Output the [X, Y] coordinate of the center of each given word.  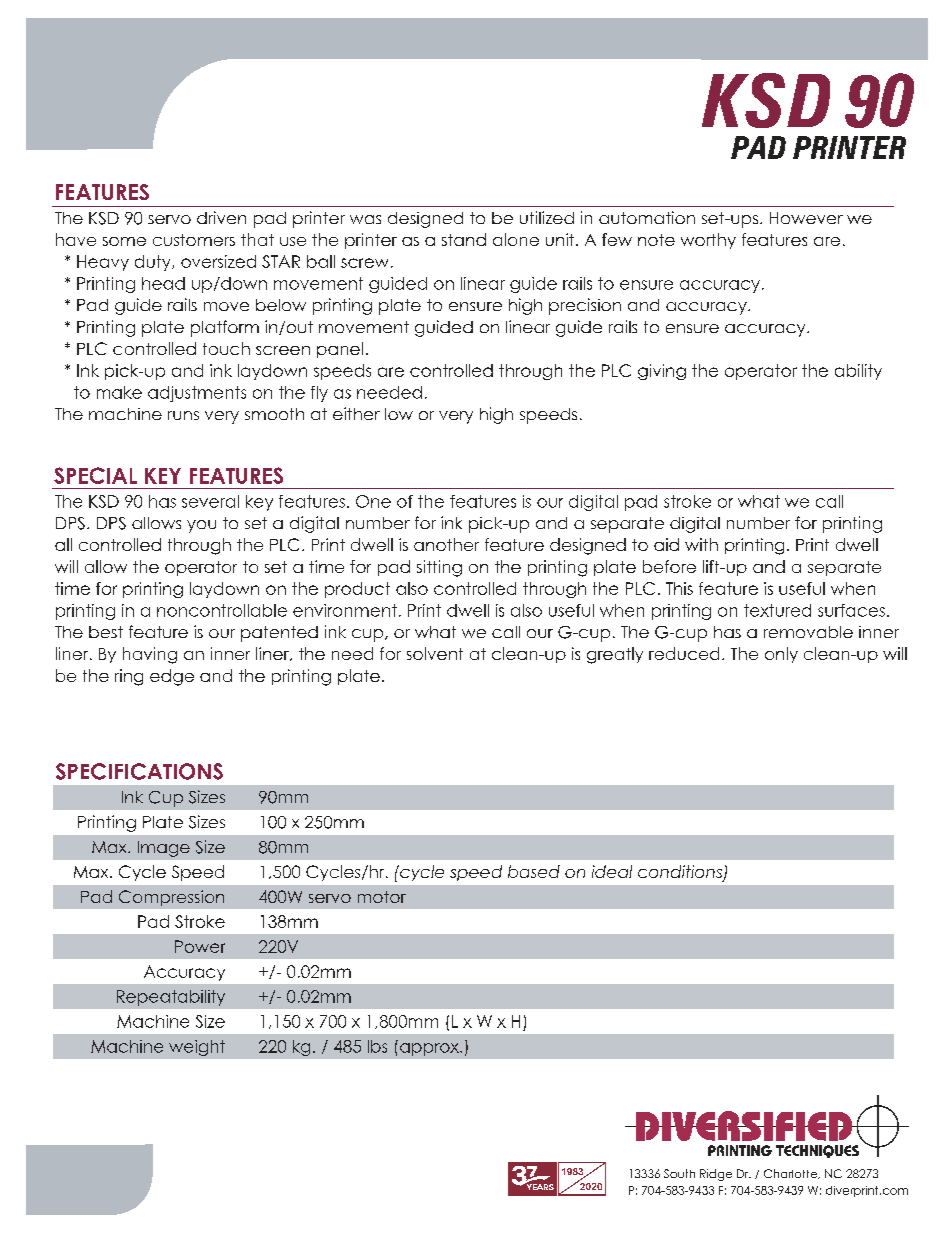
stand [464, 239]
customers [194, 240]
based [534, 871]
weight [197, 1048]
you [201, 526]
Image [164, 849]
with [701, 544]
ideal [612, 871]
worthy [708, 241]
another [446, 544]
